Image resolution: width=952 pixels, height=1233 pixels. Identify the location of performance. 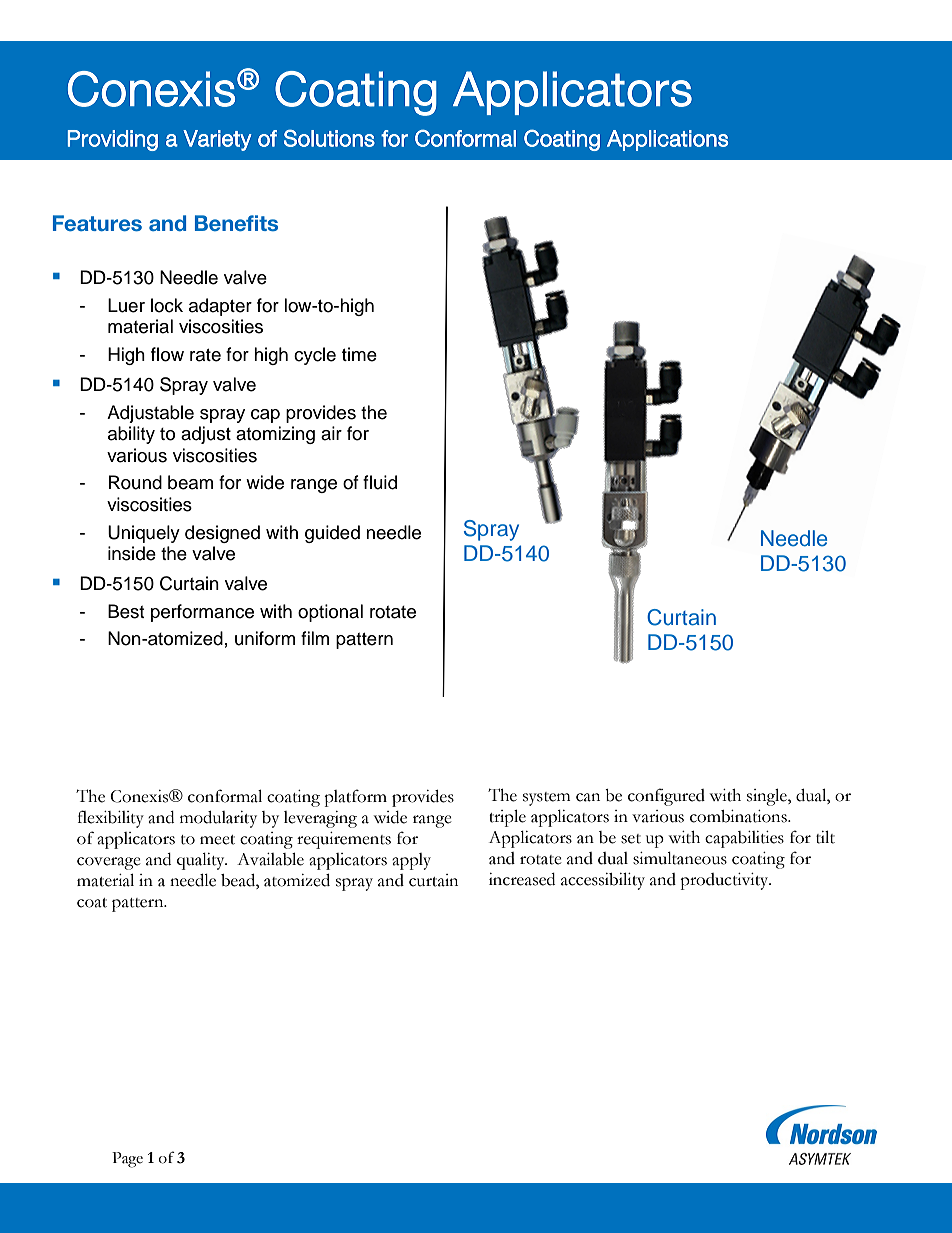
(202, 613).
